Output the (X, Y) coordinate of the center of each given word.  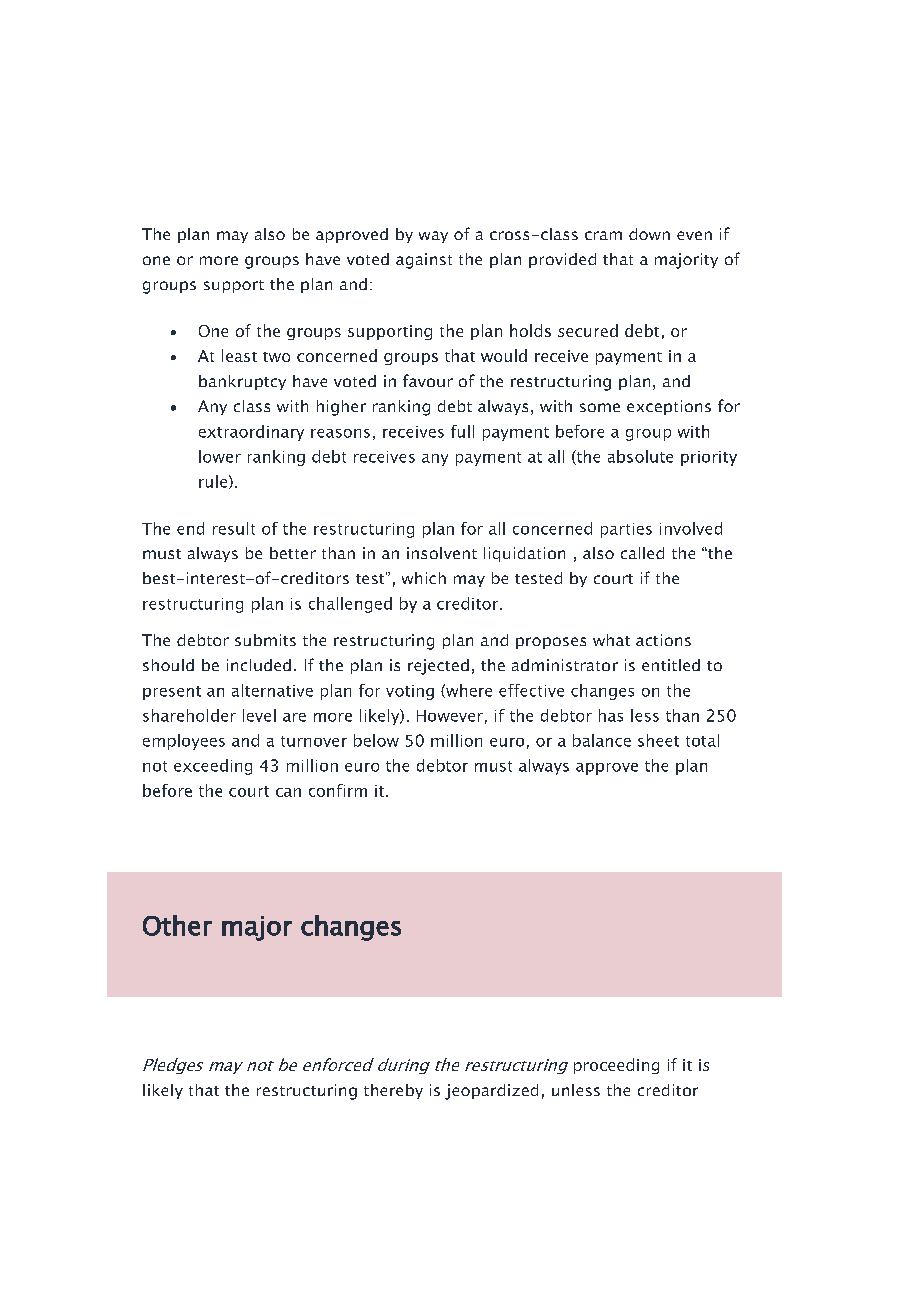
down (649, 234)
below (376, 740)
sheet (658, 740)
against (424, 261)
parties (626, 530)
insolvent (442, 553)
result (234, 528)
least (239, 355)
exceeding (213, 767)
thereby (393, 1091)
